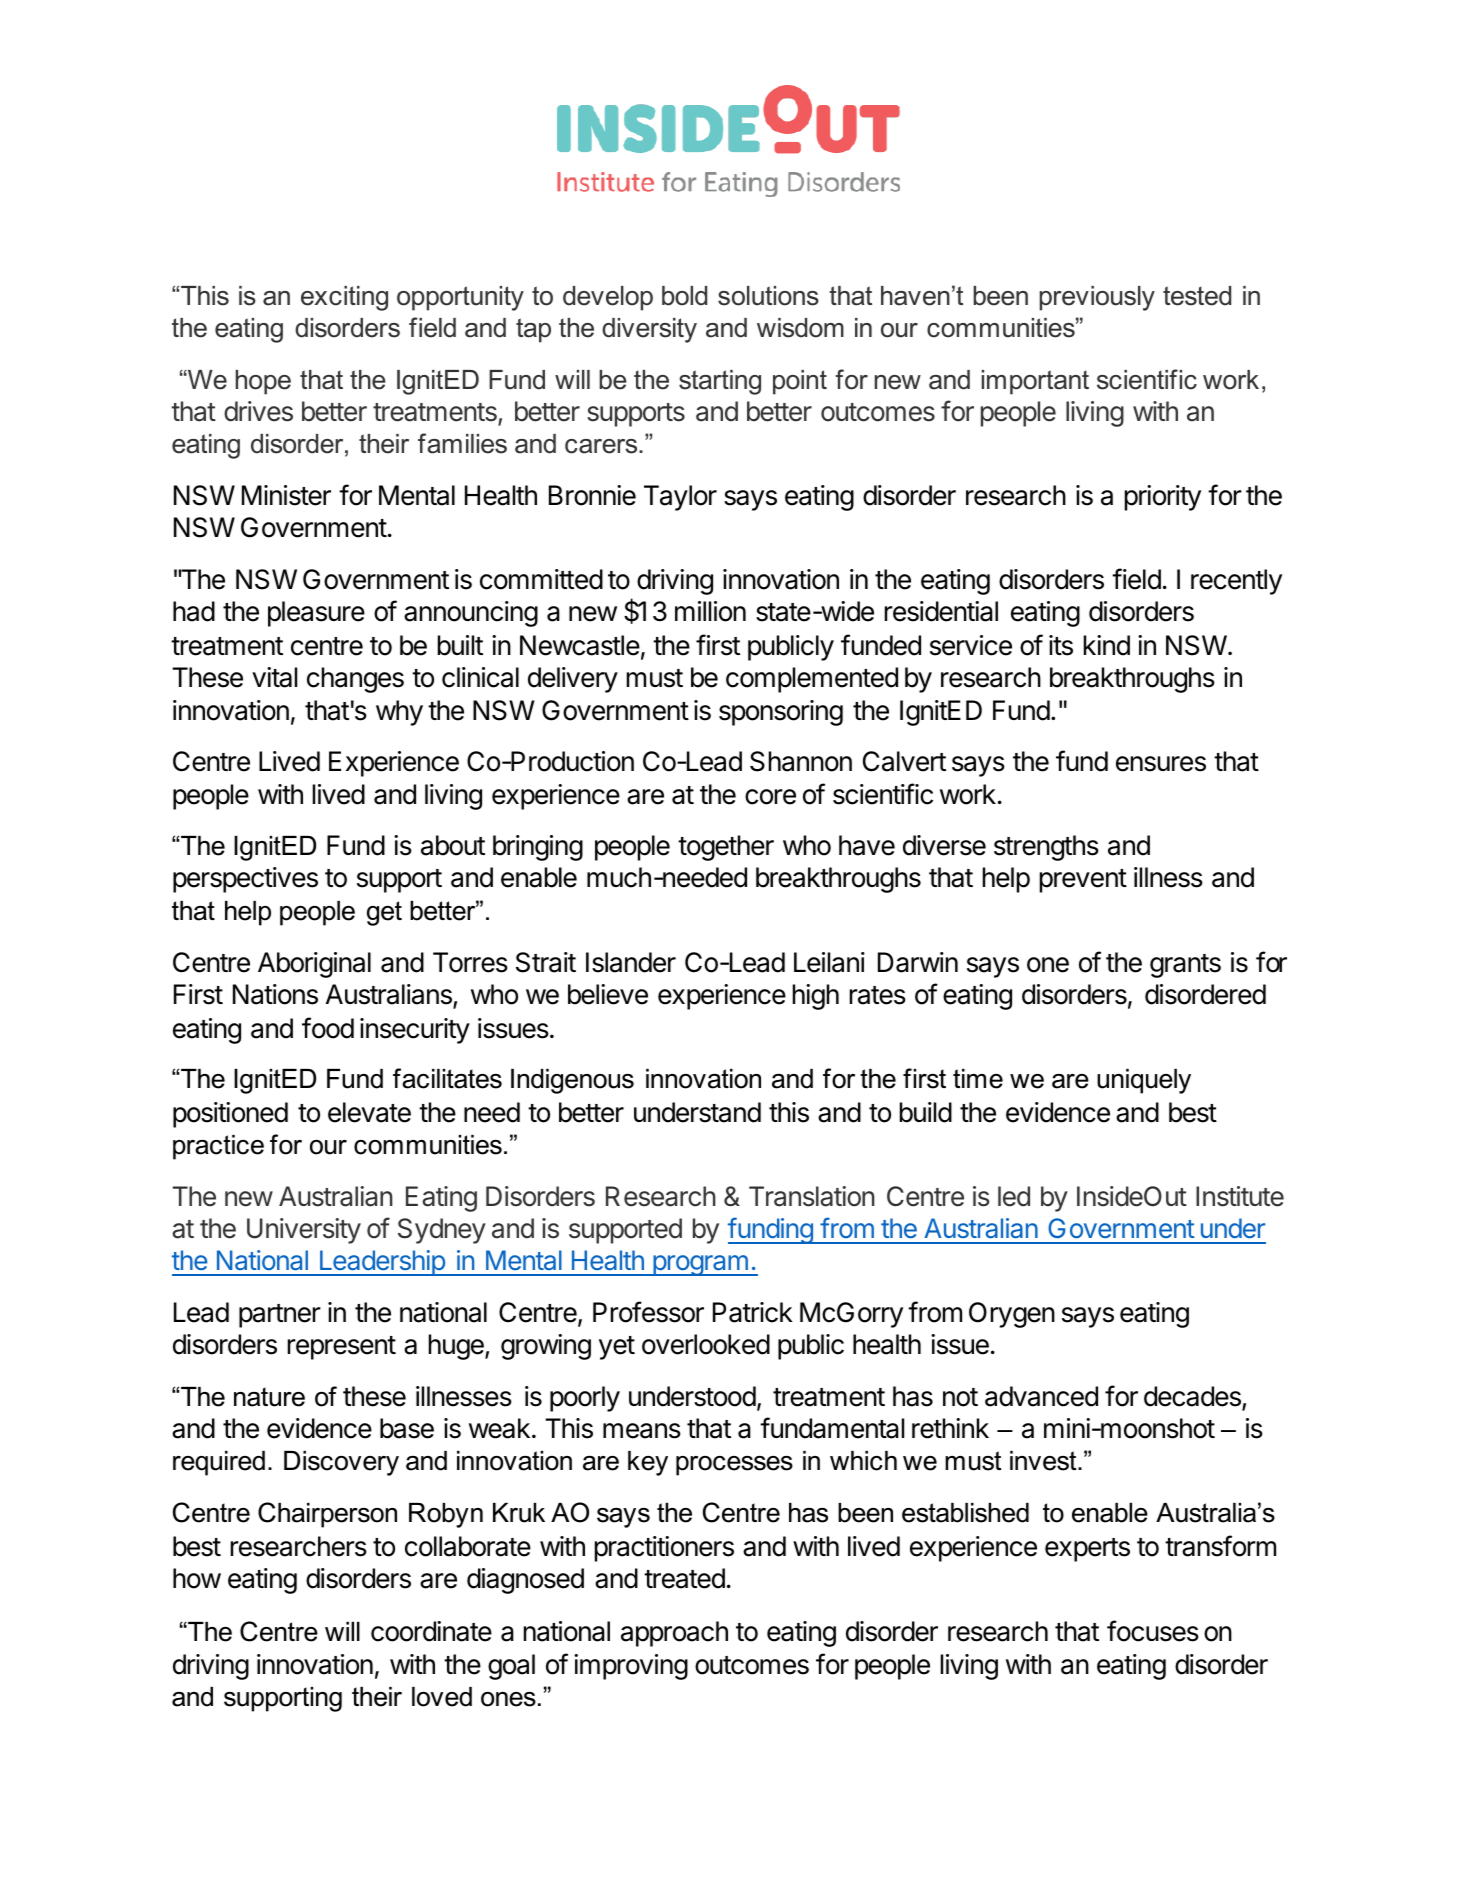  What do you see at coordinates (720, 382) in the screenshot?
I see `starting` at bounding box center [720, 382].
